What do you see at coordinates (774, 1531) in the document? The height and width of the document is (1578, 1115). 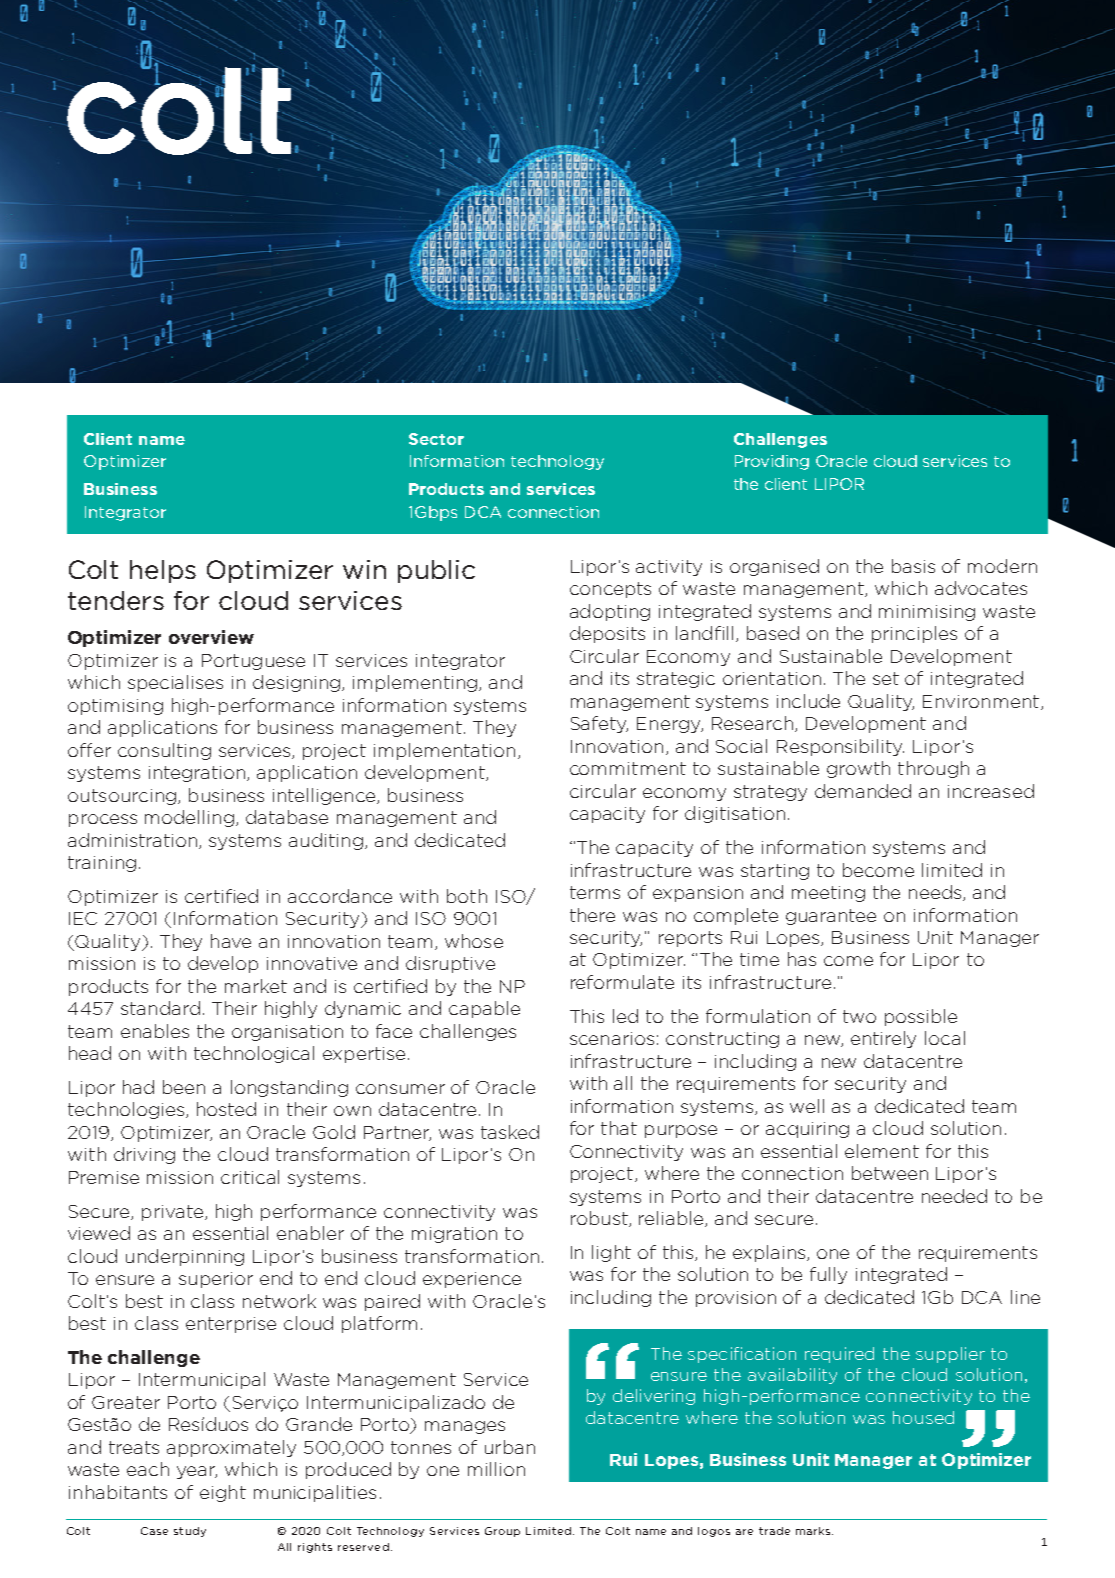 I see `trade` at bounding box center [774, 1531].
